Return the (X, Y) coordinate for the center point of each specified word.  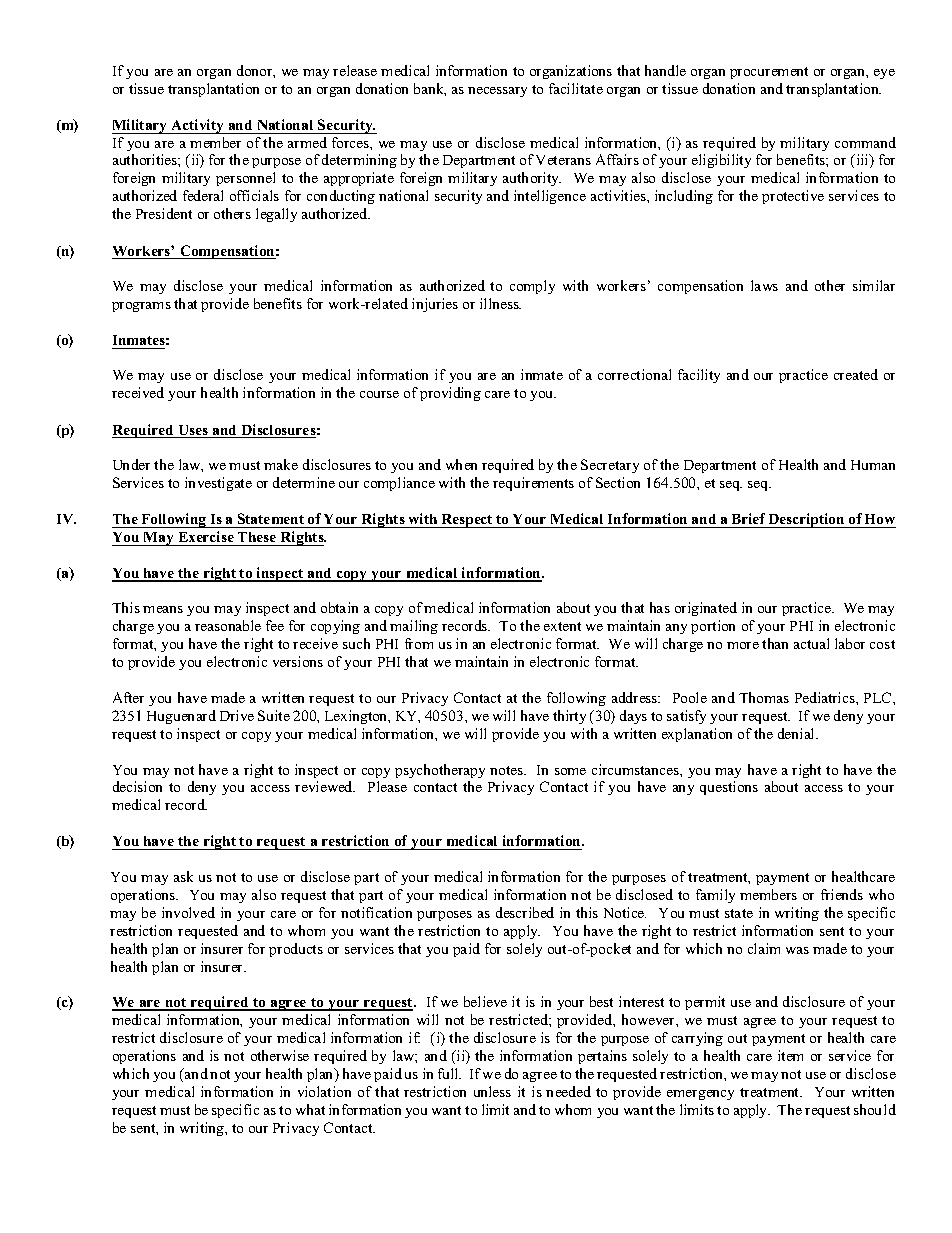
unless (492, 1091)
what (310, 1109)
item (790, 1055)
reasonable (228, 625)
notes (508, 770)
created (856, 374)
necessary (497, 92)
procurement (769, 73)
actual (811, 643)
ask (183, 876)
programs (141, 307)
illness (500, 303)
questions (729, 788)
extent (562, 626)
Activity (198, 126)
